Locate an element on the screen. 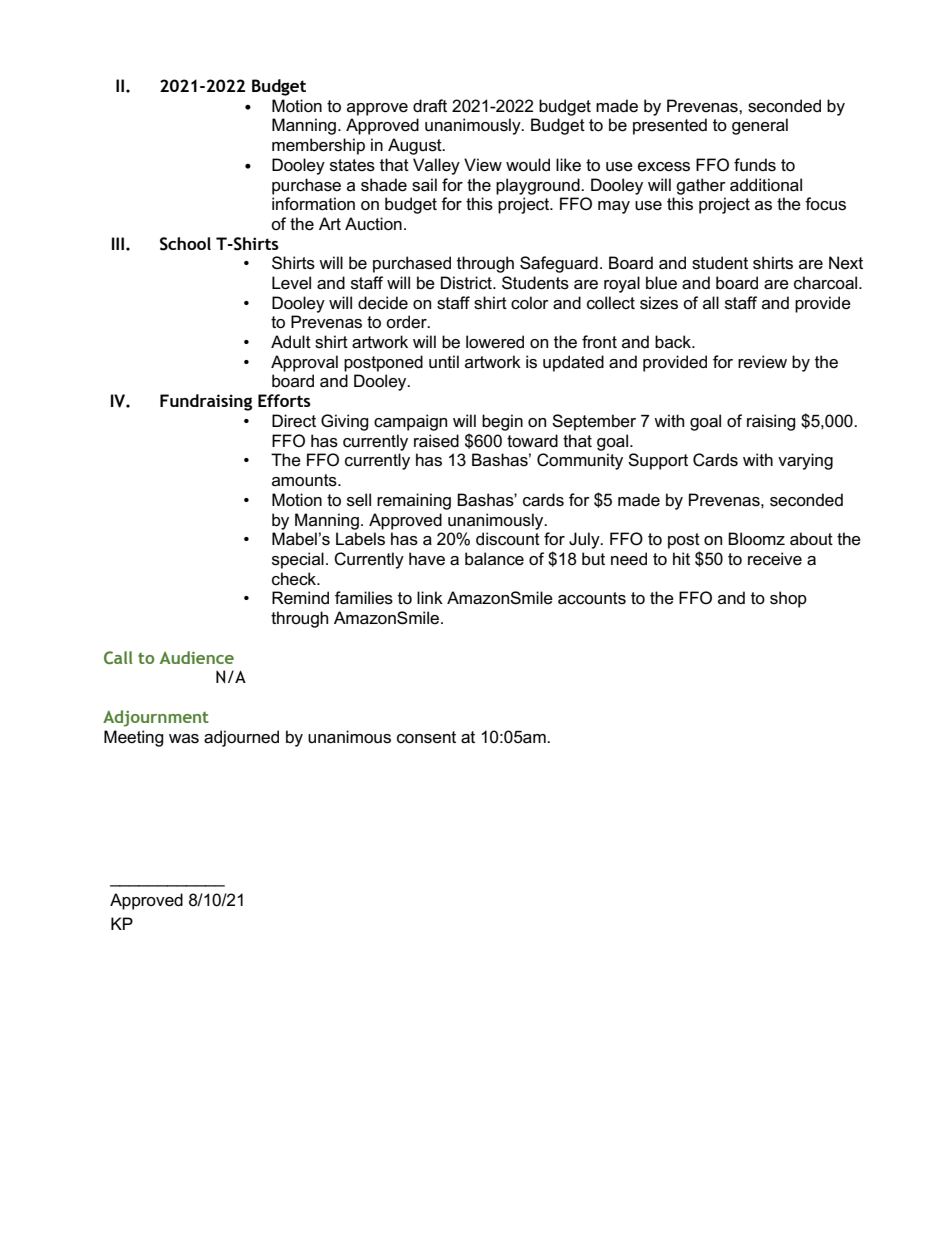 Image resolution: width=952 pixels, height=1233 pixels. membership is located at coordinates (318, 146).
